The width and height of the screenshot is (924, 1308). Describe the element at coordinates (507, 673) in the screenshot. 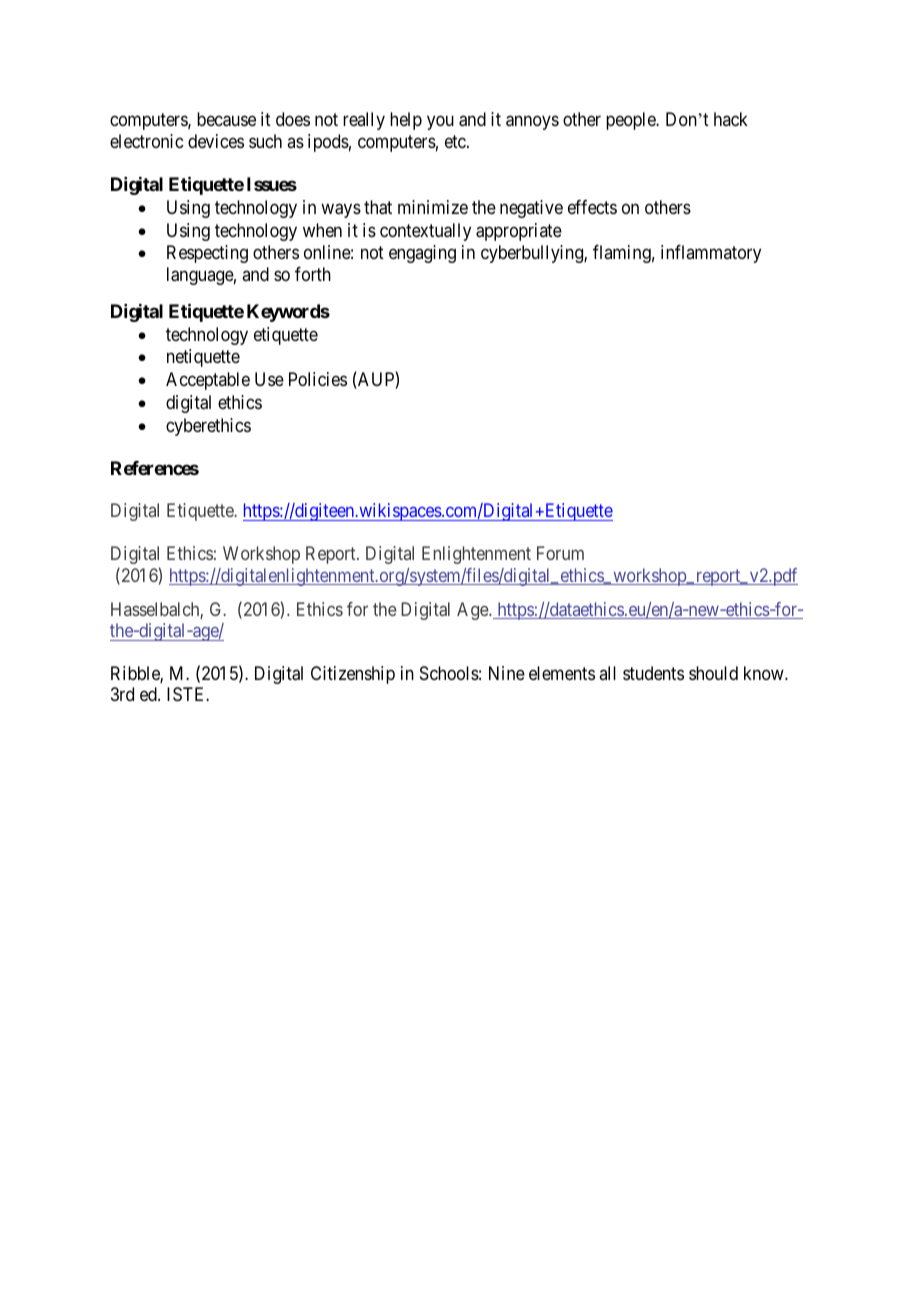

I see `Nine` at that location.
